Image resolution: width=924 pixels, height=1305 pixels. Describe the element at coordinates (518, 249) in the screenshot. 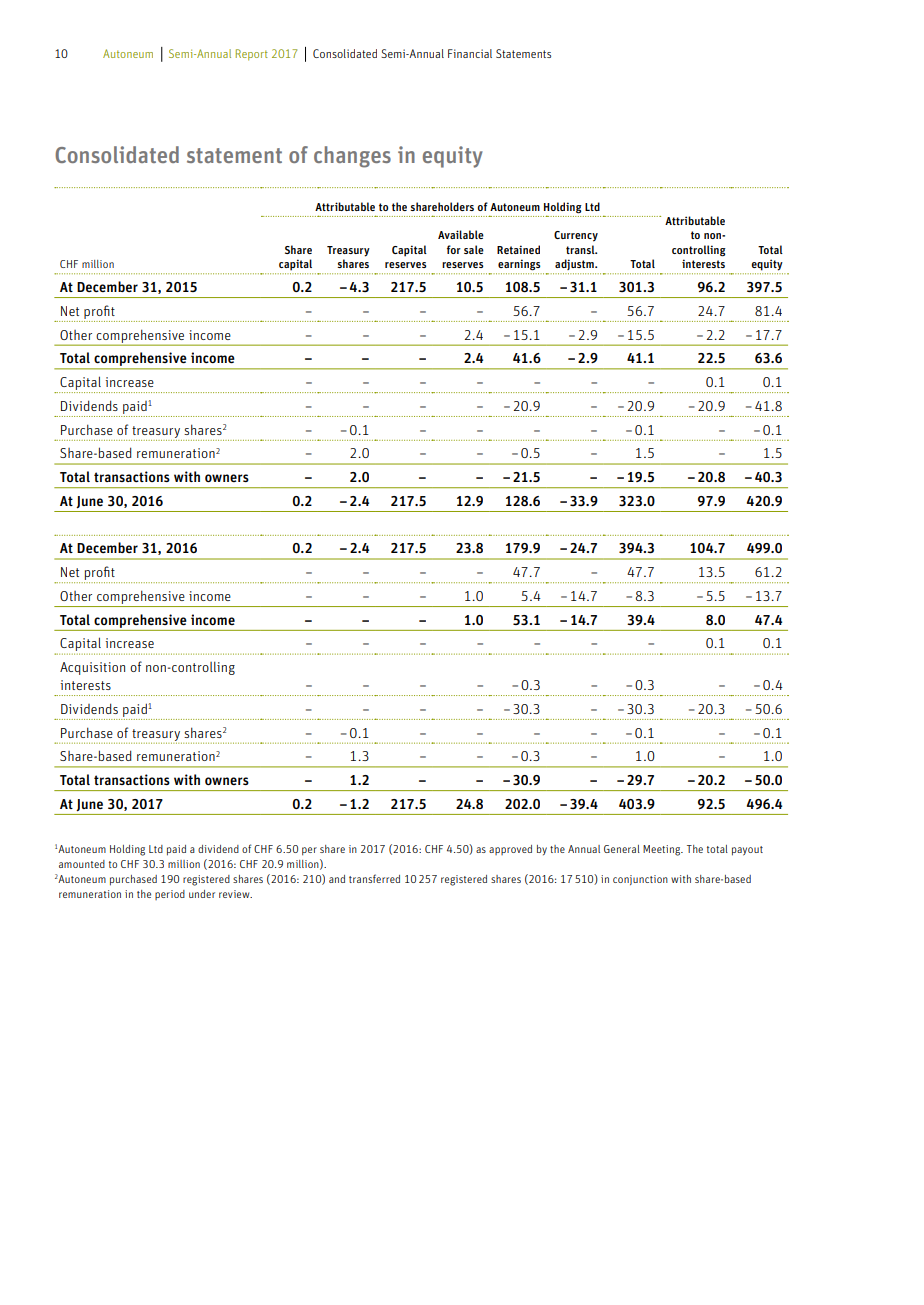

I see `Retained` at that location.
